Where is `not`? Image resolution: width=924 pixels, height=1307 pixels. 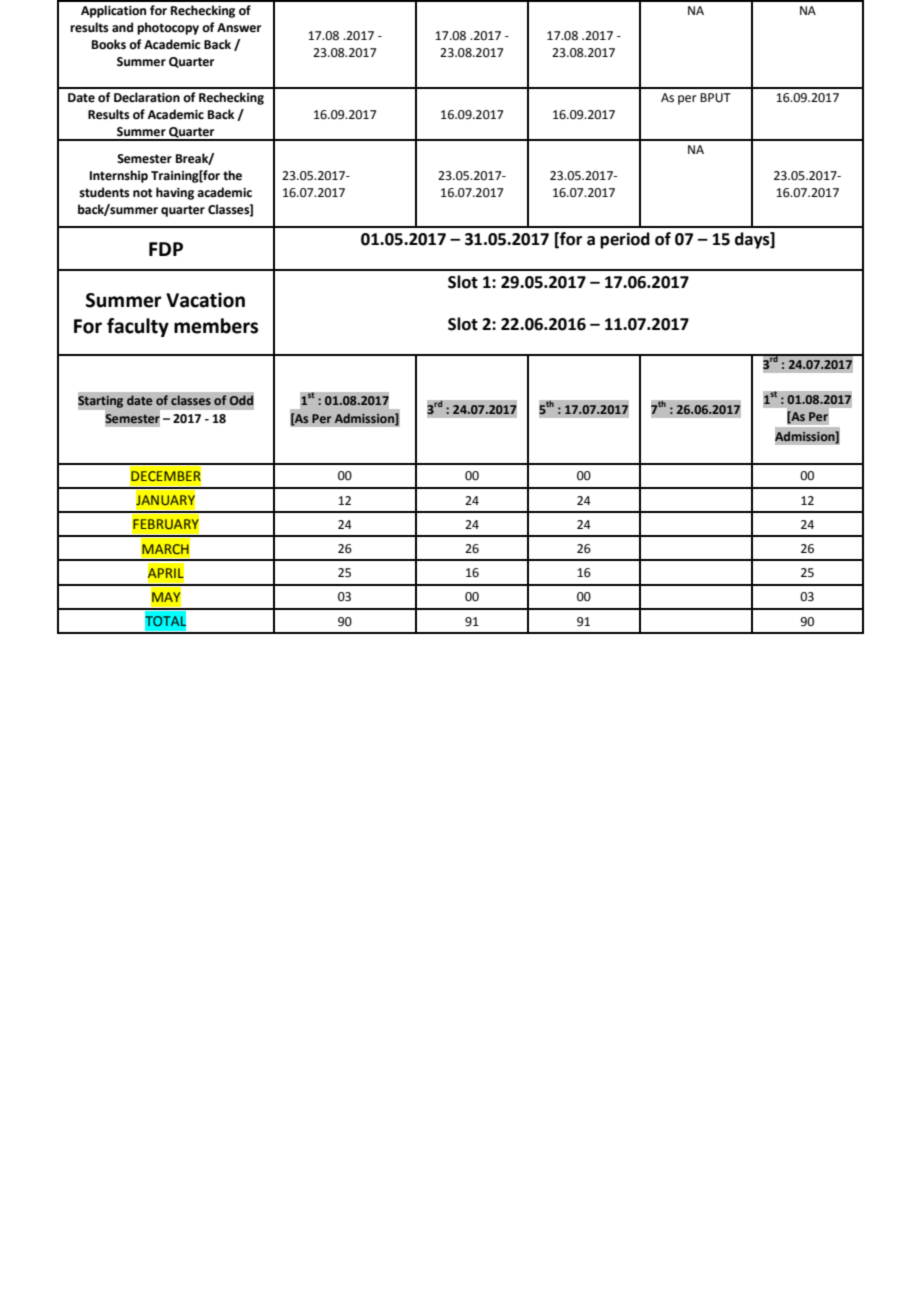 not is located at coordinates (143, 193).
